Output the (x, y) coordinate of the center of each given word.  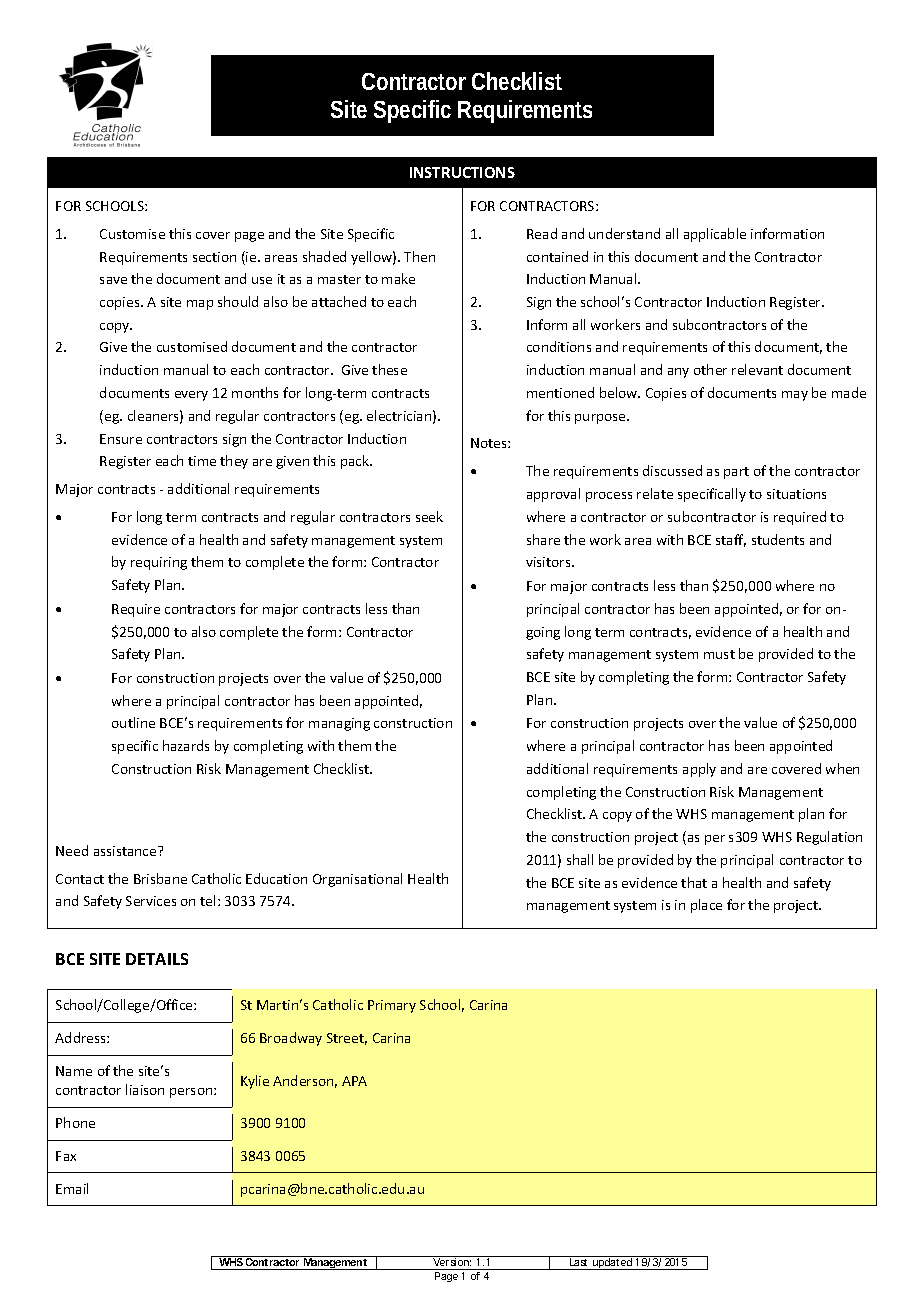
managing (339, 724)
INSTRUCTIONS (462, 172)
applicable (715, 235)
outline (133, 722)
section (214, 257)
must (719, 654)
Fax (66, 1156)
